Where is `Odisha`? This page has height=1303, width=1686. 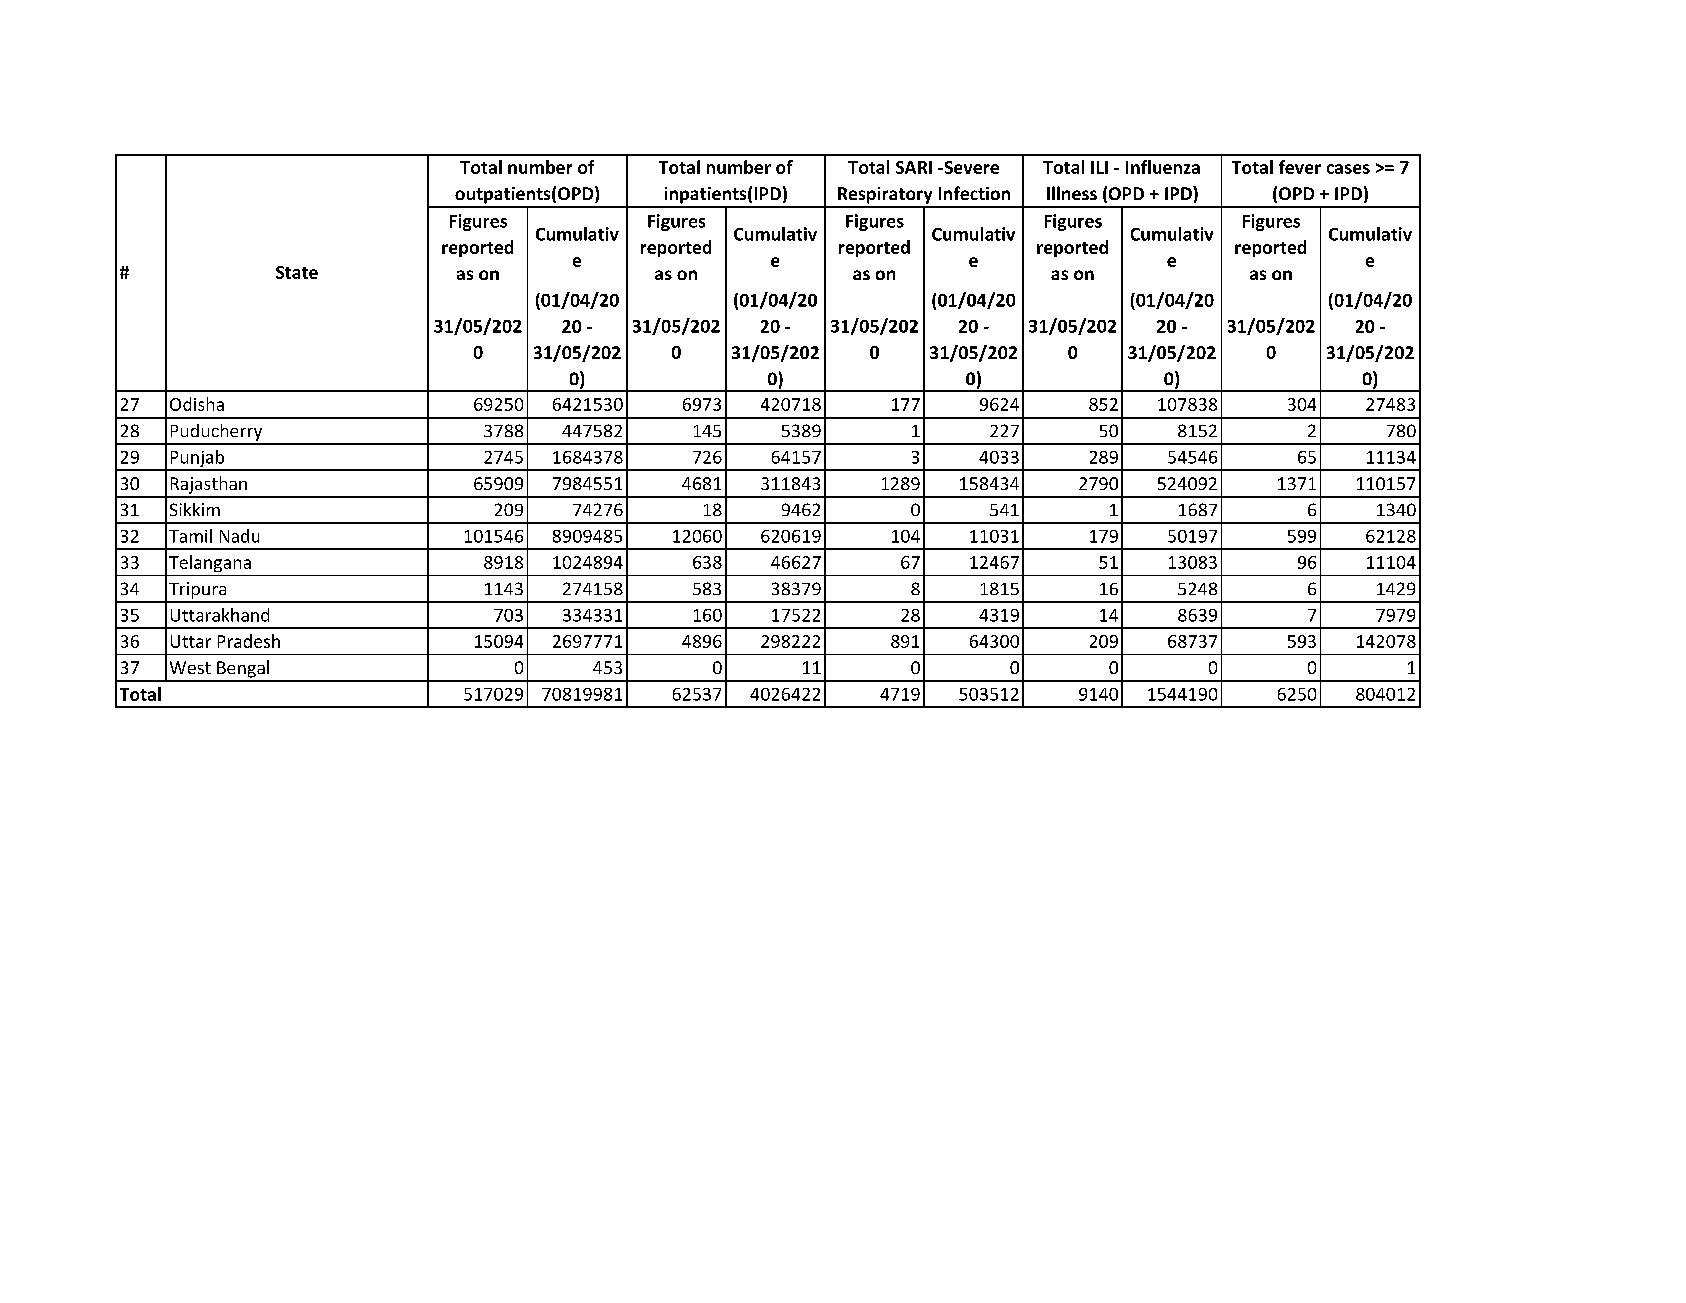
Odisha is located at coordinates (197, 404).
